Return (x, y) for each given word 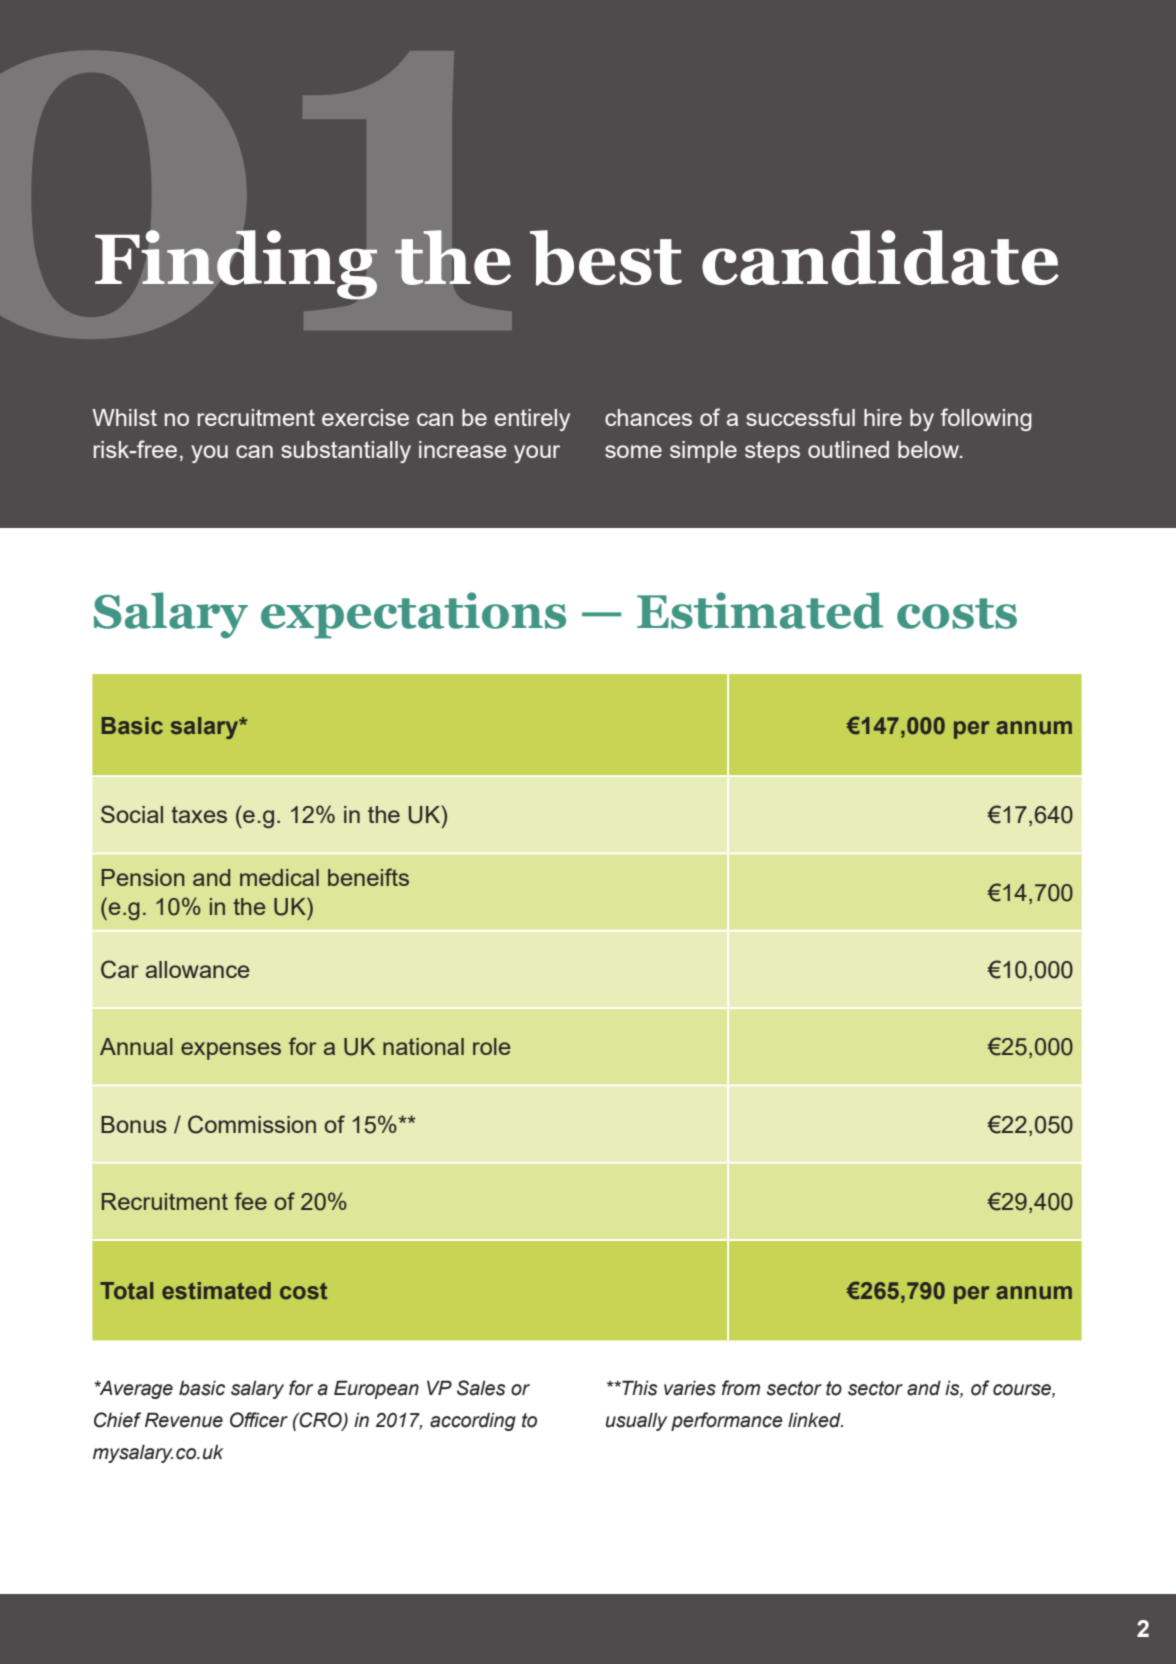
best (606, 258)
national (423, 1046)
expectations (413, 615)
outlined (848, 449)
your (537, 454)
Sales (481, 1388)
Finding (236, 265)
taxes (199, 815)
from (741, 1388)
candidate (880, 257)
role (491, 1046)
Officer (259, 1420)
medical (279, 877)
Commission (252, 1124)
